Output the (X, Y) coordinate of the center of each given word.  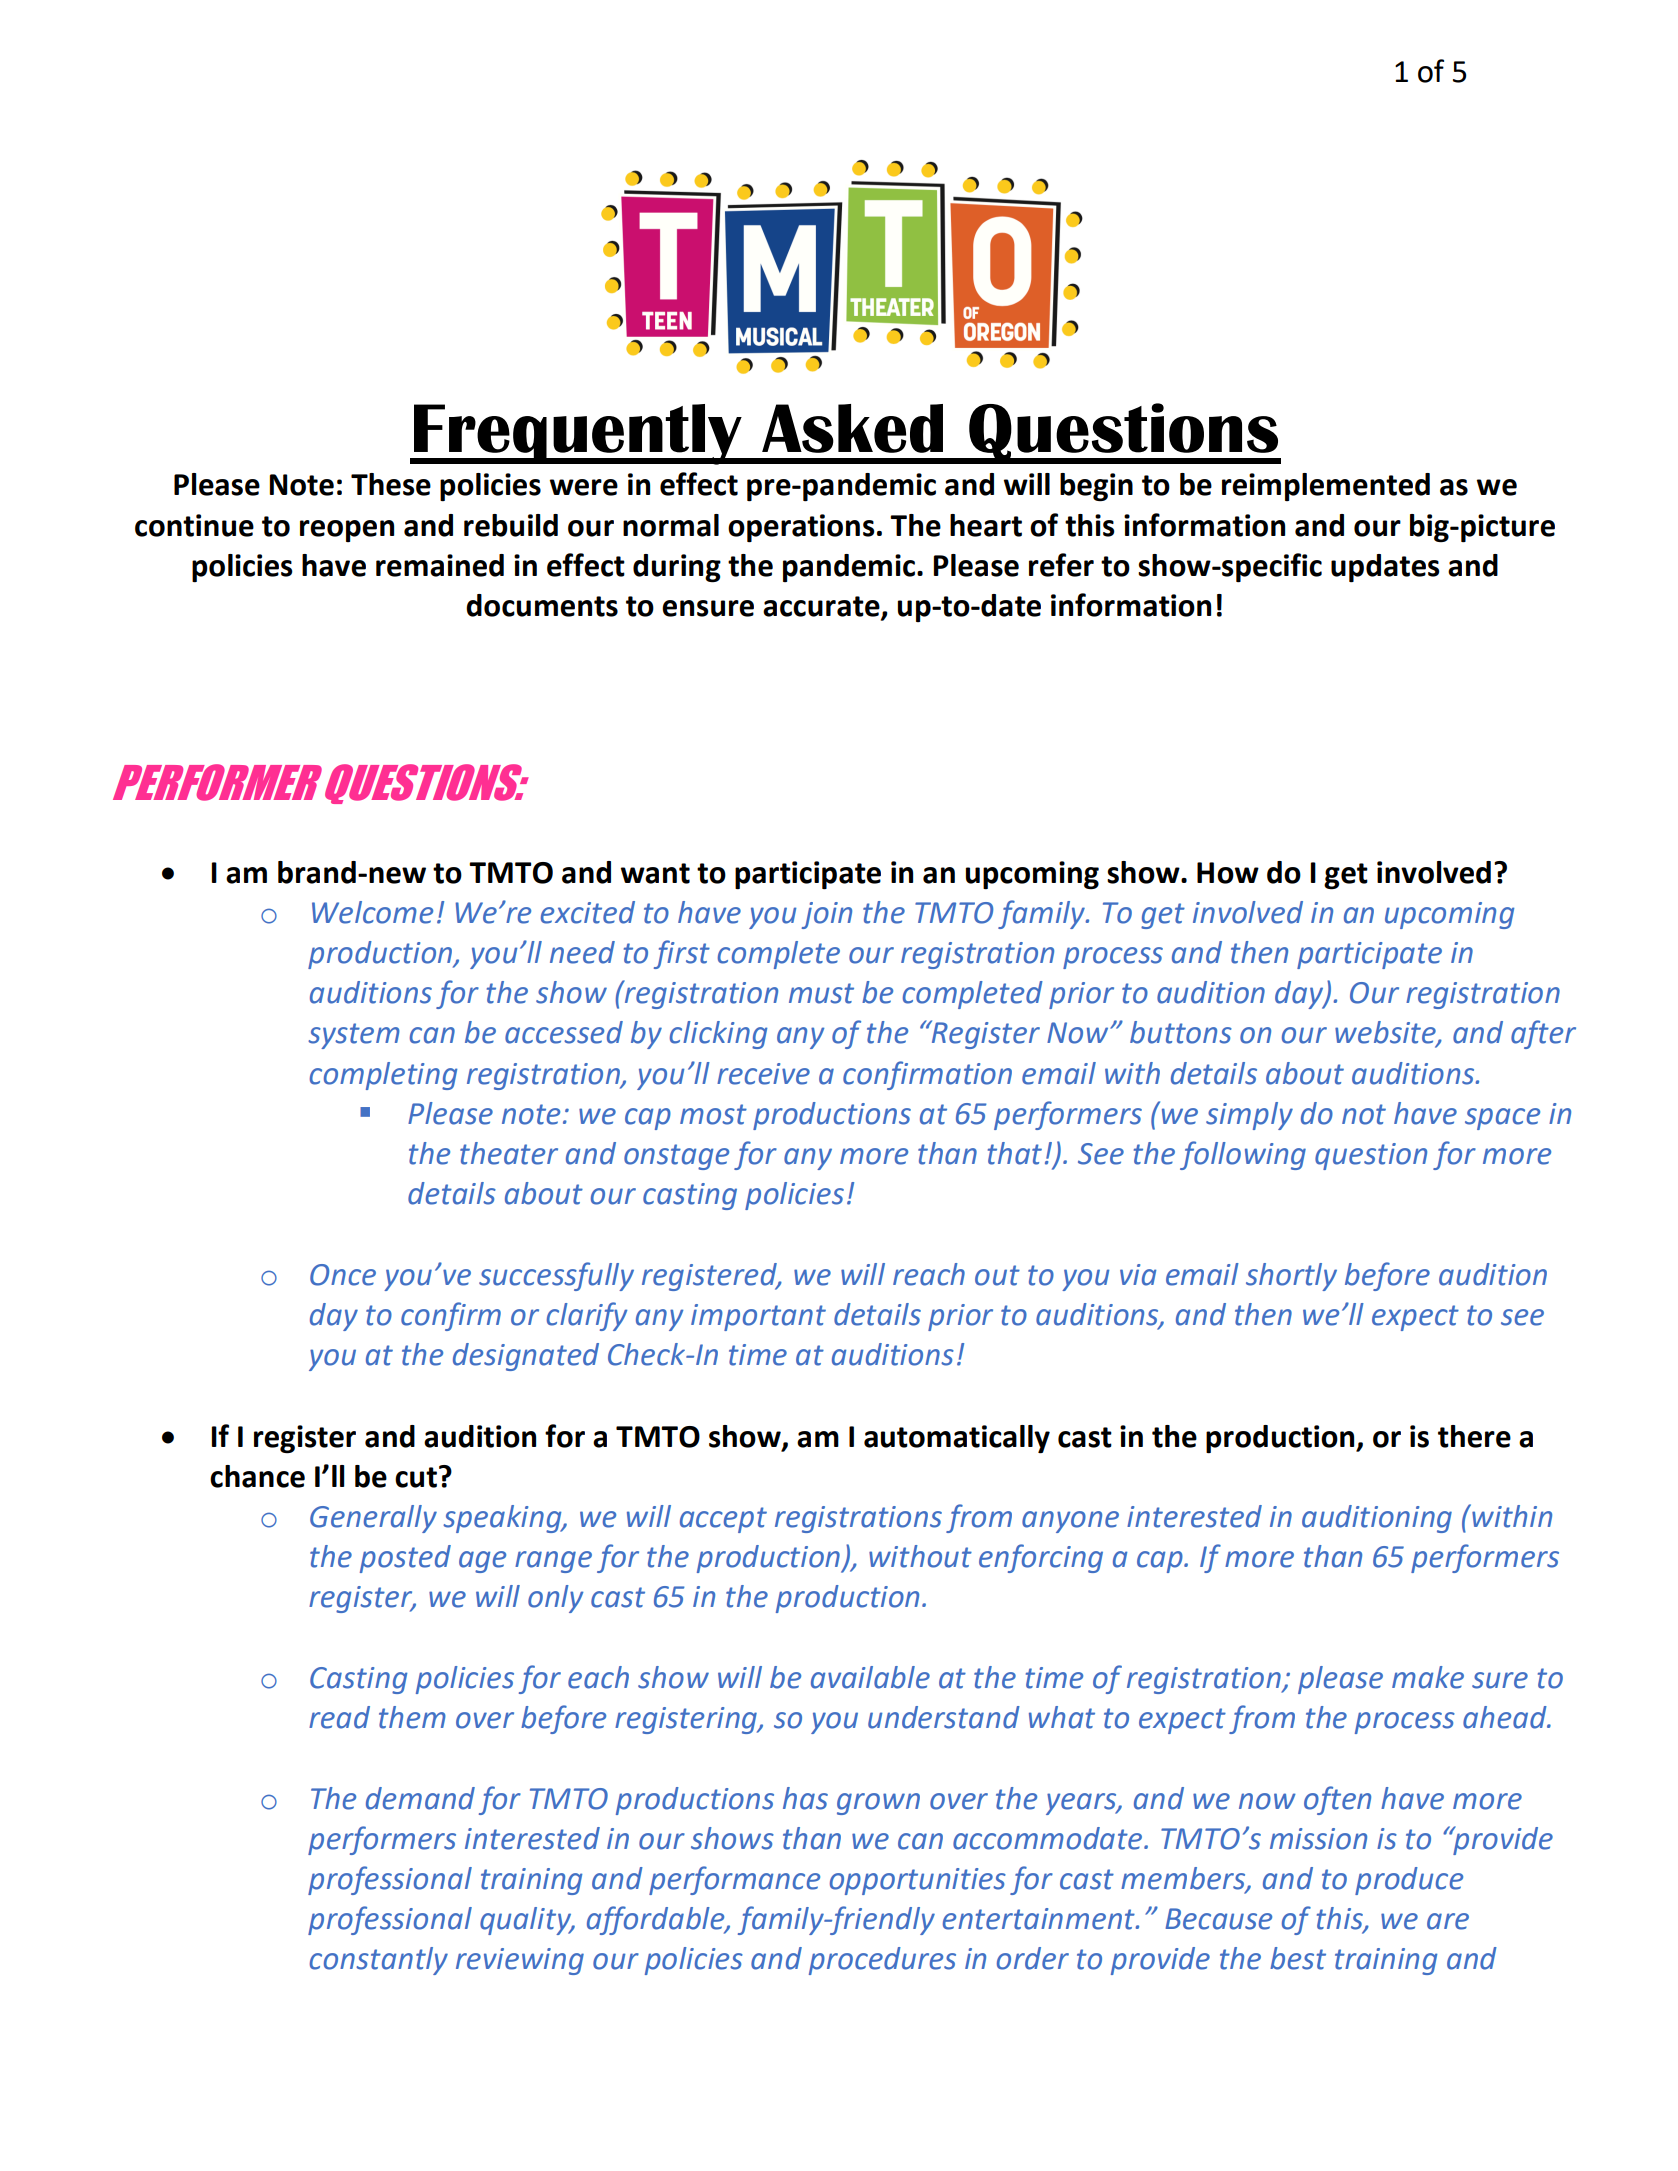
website (1386, 1033)
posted (405, 1559)
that (1015, 1153)
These (391, 484)
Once (343, 1275)
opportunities (918, 1881)
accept (723, 1520)
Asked (852, 428)
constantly (379, 1961)
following (1243, 1155)
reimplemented (1326, 487)
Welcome (372, 912)
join (826, 915)
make (1428, 1677)
